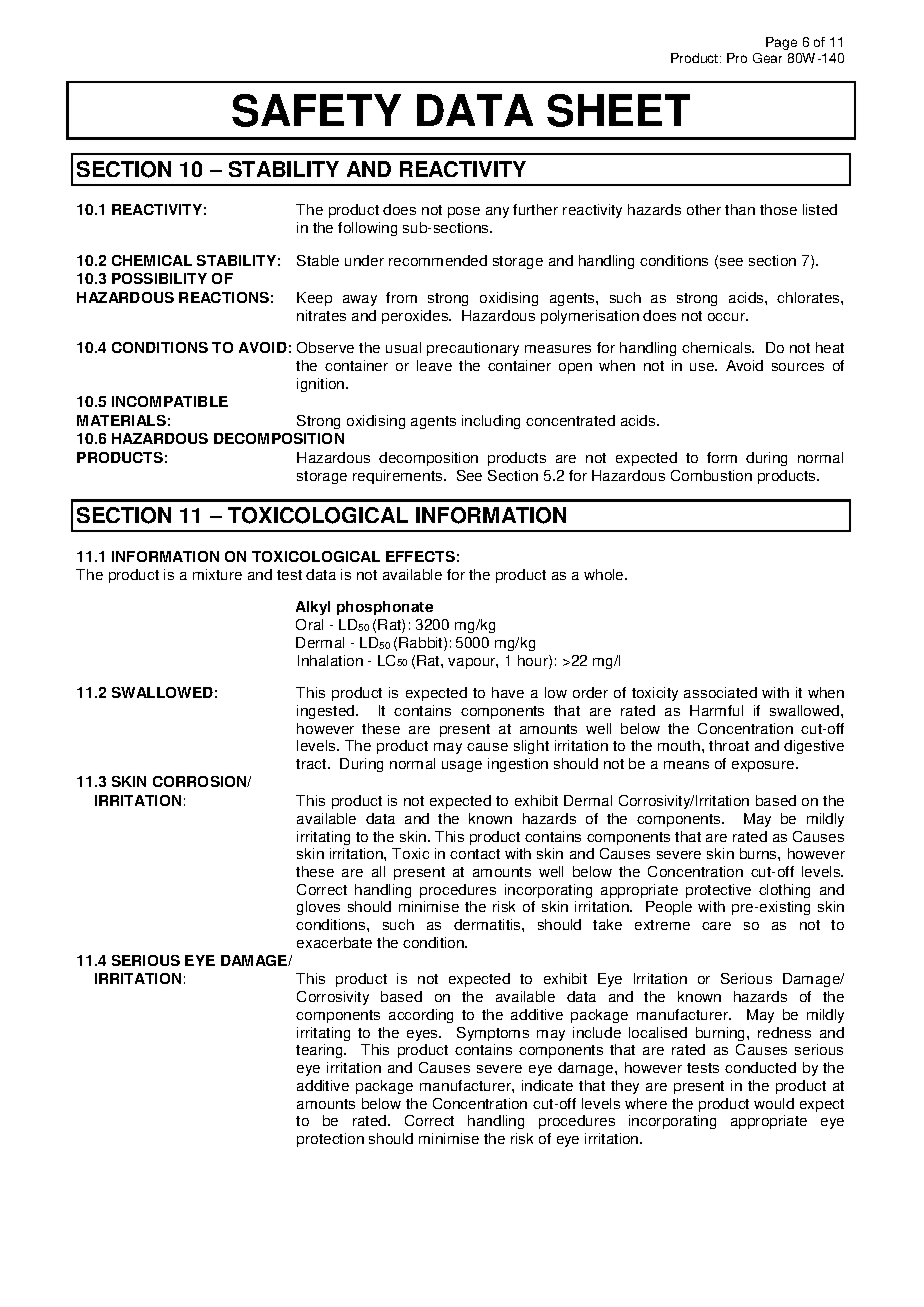 This screenshot has height=1307, width=924. I want to click on Gear, so click(767, 58).
